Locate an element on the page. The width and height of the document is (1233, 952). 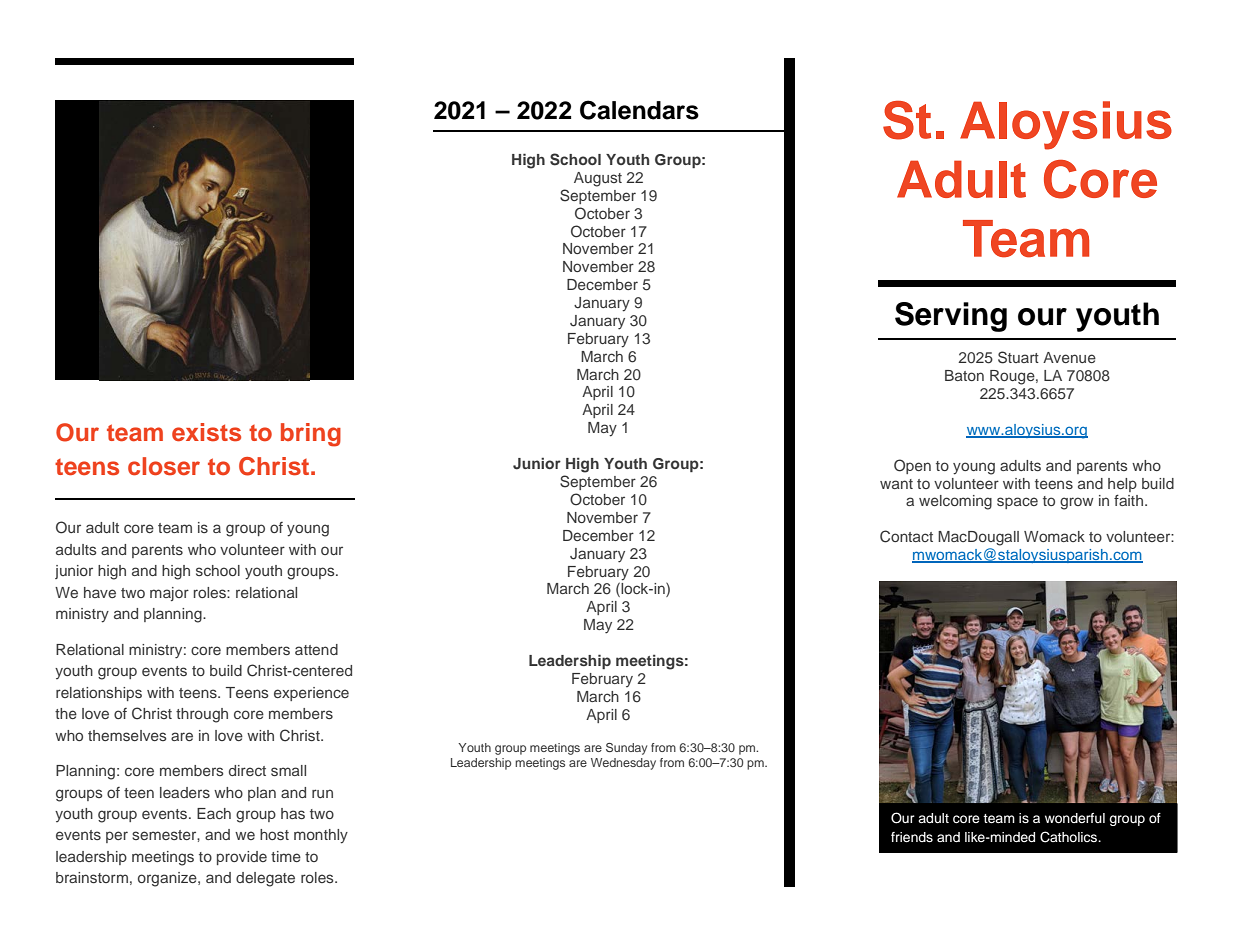
Baton is located at coordinates (964, 375).
